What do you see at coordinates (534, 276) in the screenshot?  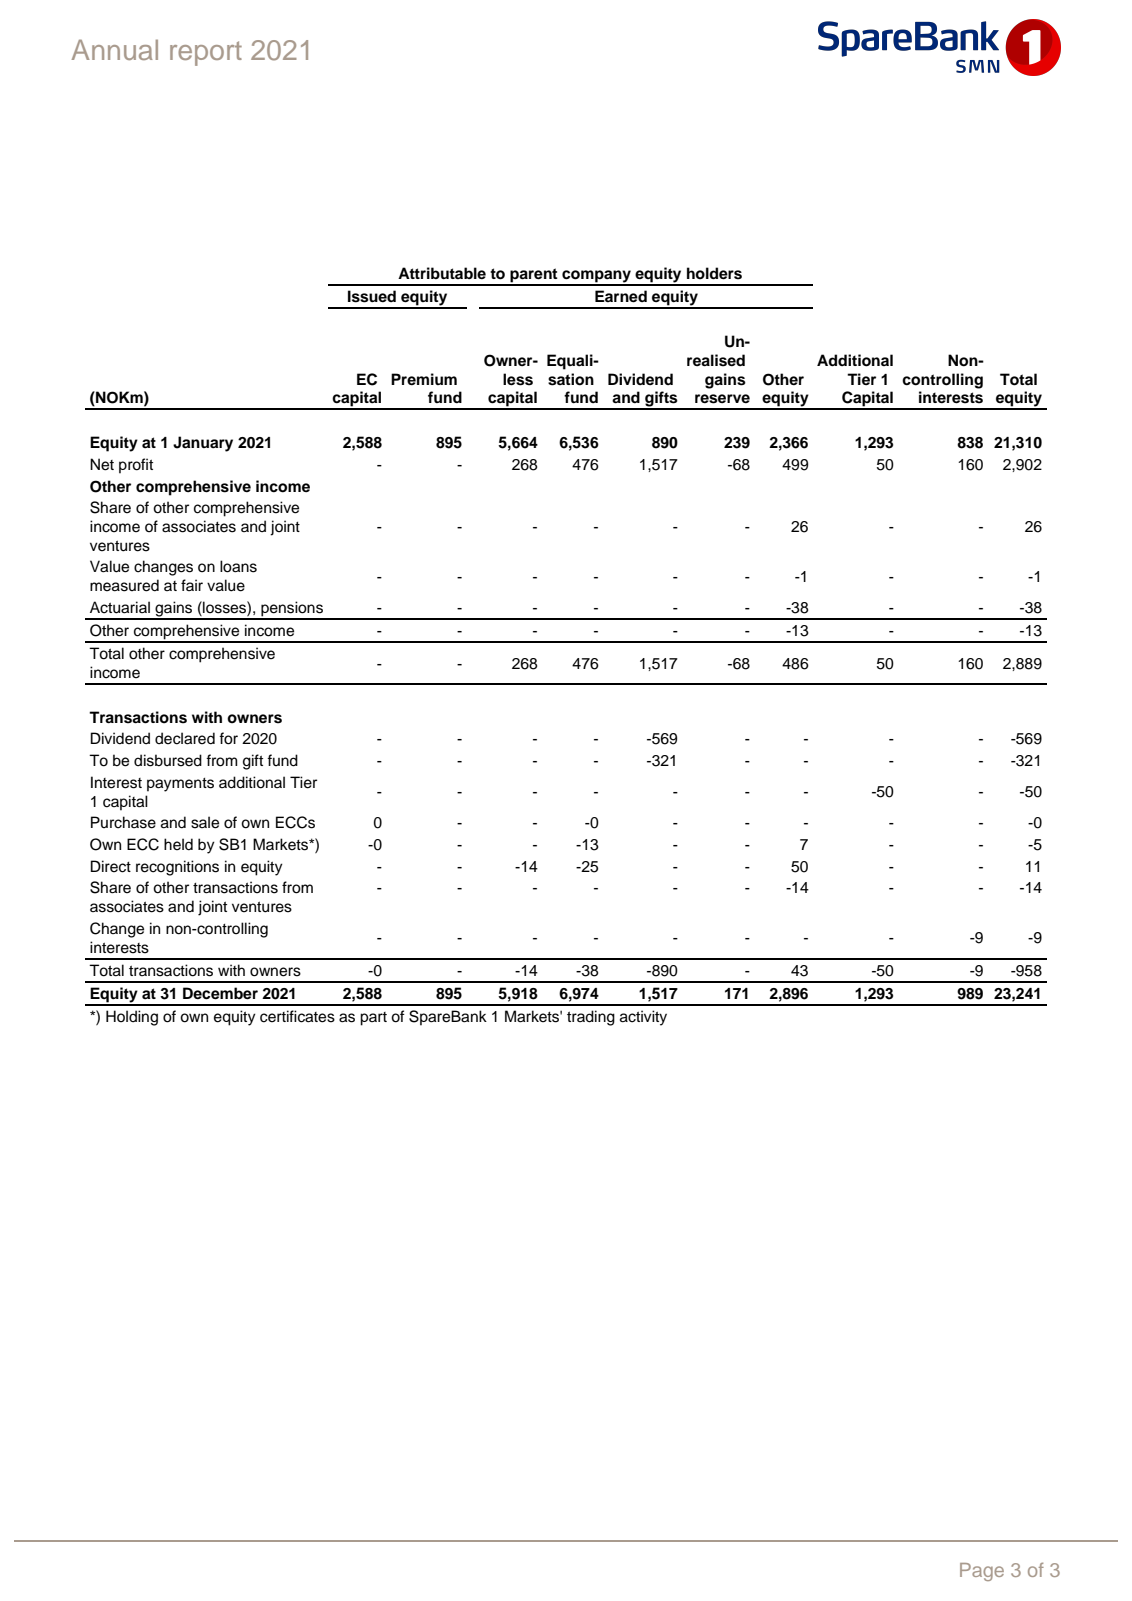 I see `parent` at bounding box center [534, 276].
